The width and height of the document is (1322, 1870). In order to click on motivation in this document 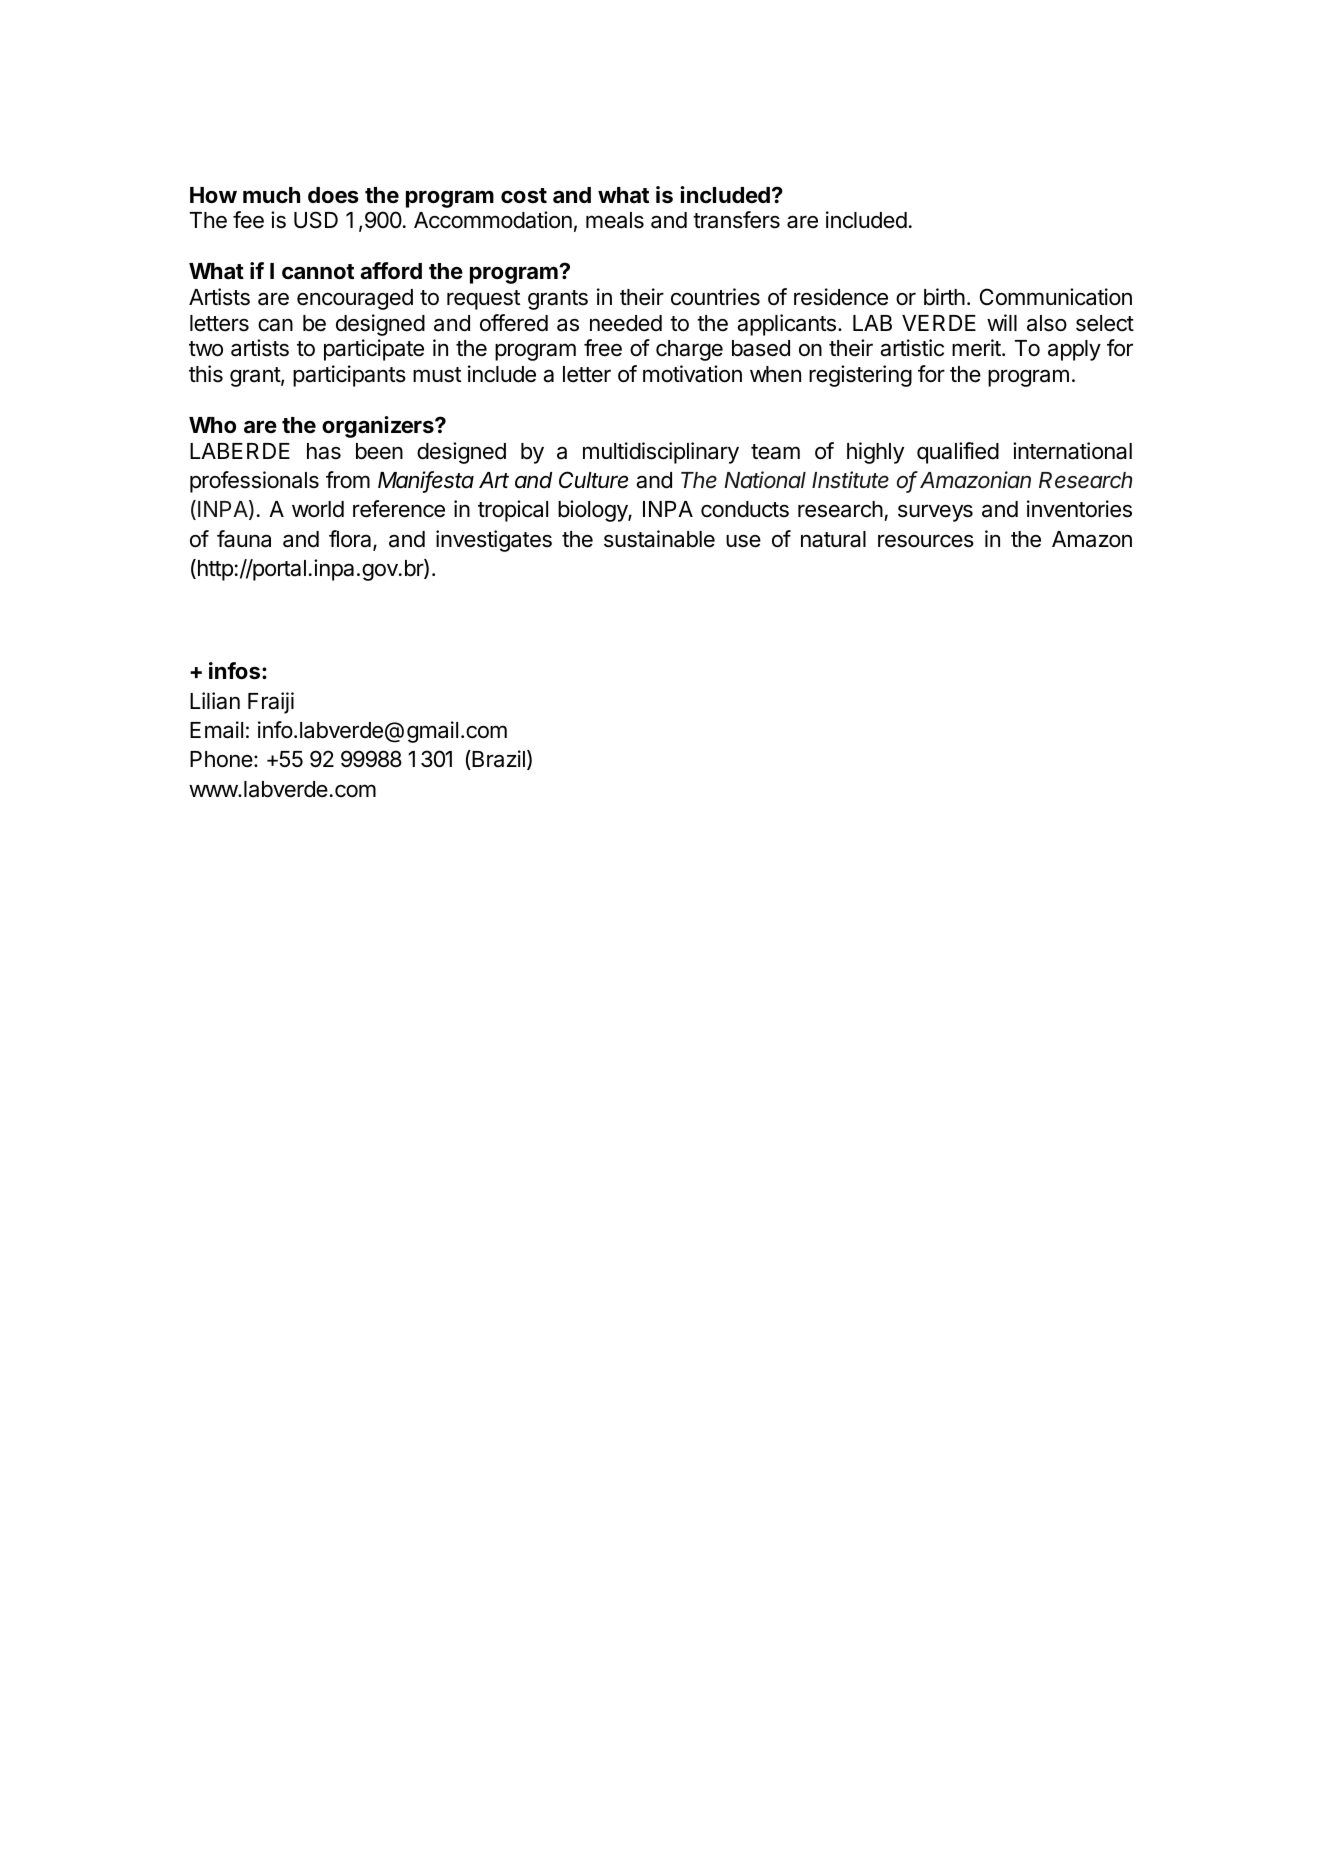, I will do `click(692, 374)`.
